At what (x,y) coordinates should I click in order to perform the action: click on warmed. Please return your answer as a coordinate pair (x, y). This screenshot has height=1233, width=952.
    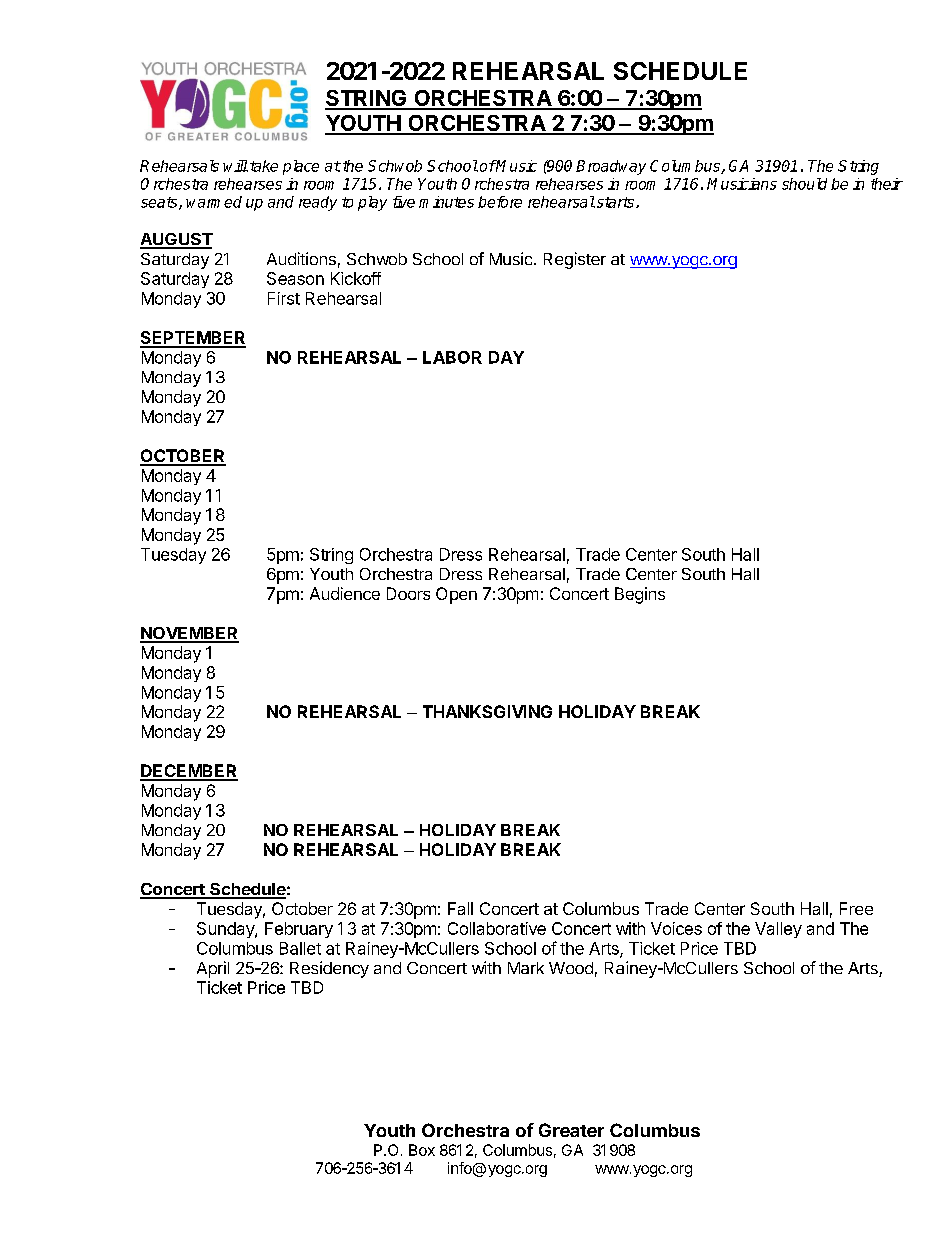
    Looking at the image, I should click on (214, 202).
